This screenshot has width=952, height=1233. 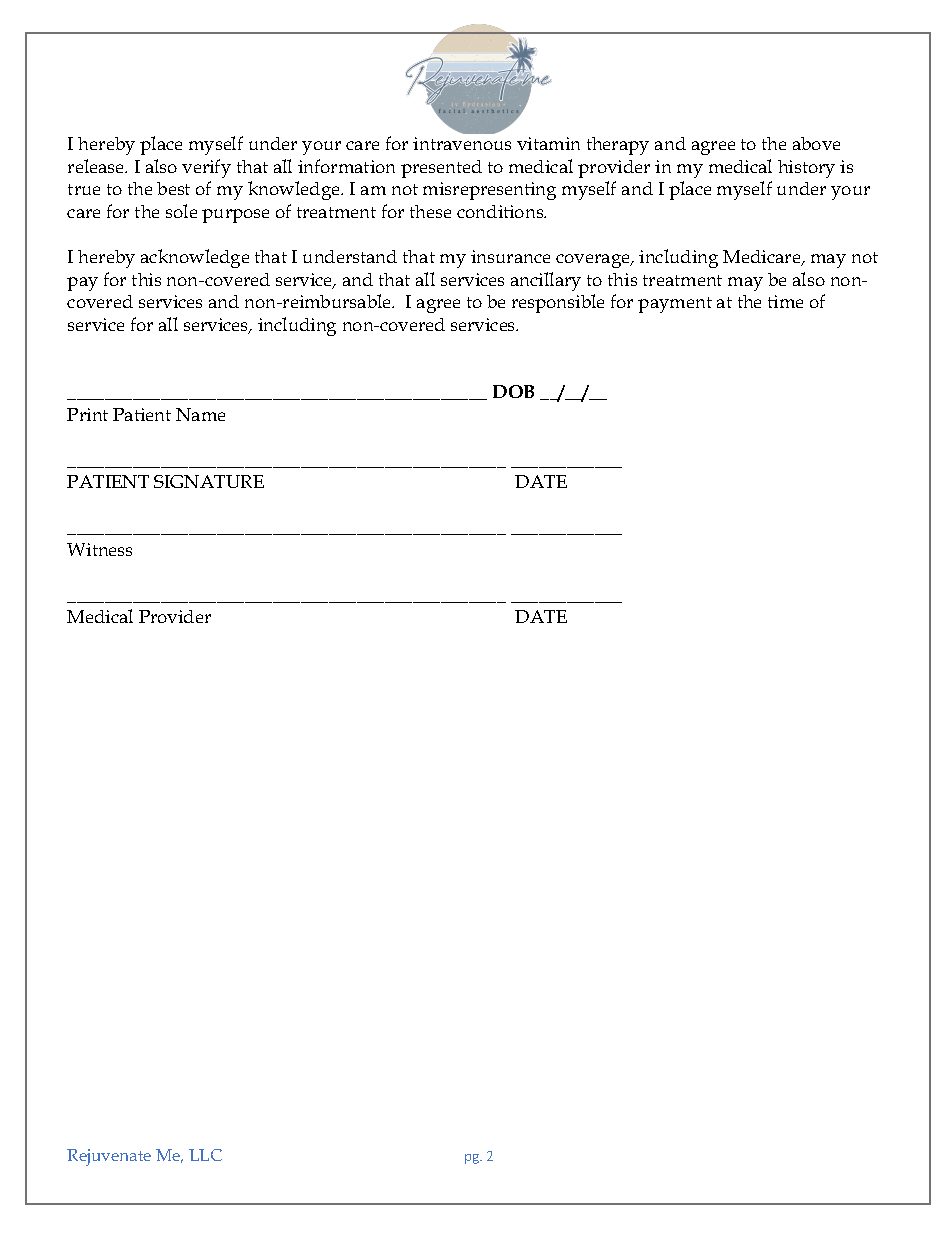 What do you see at coordinates (173, 188) in the screenshot?
I see `best` at bounding box center [173, 188].
